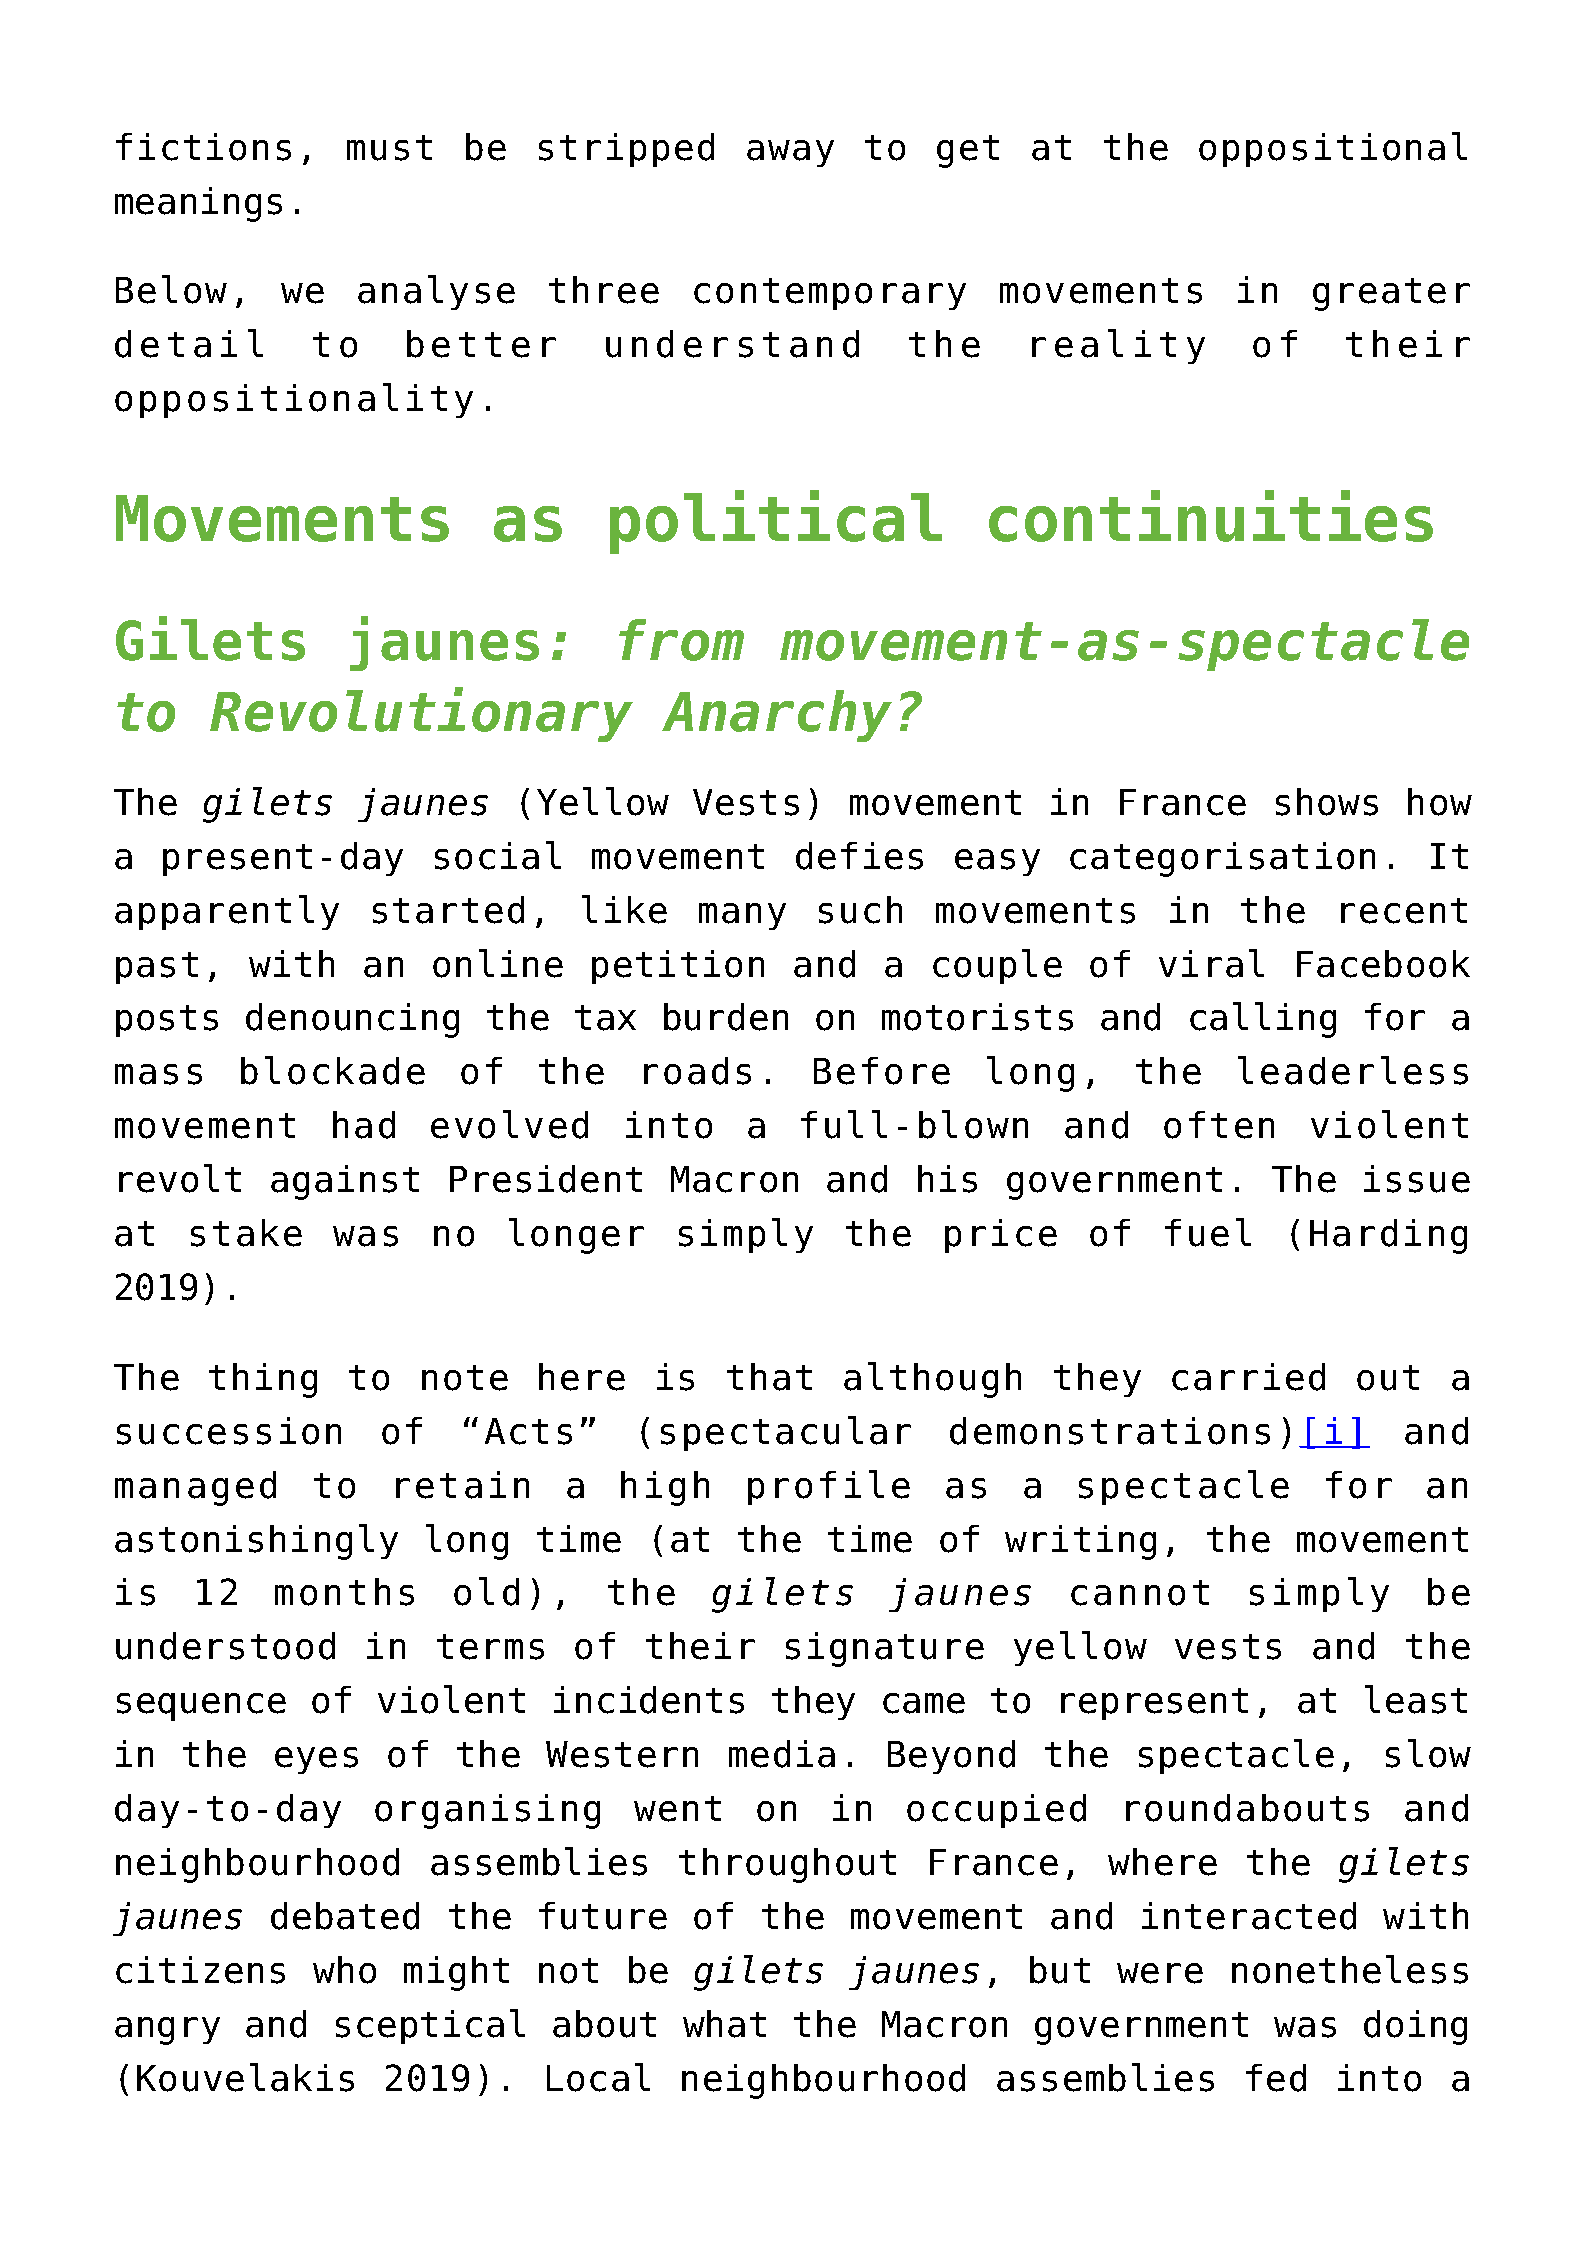  I want to click on who, so click(344, 1970).
